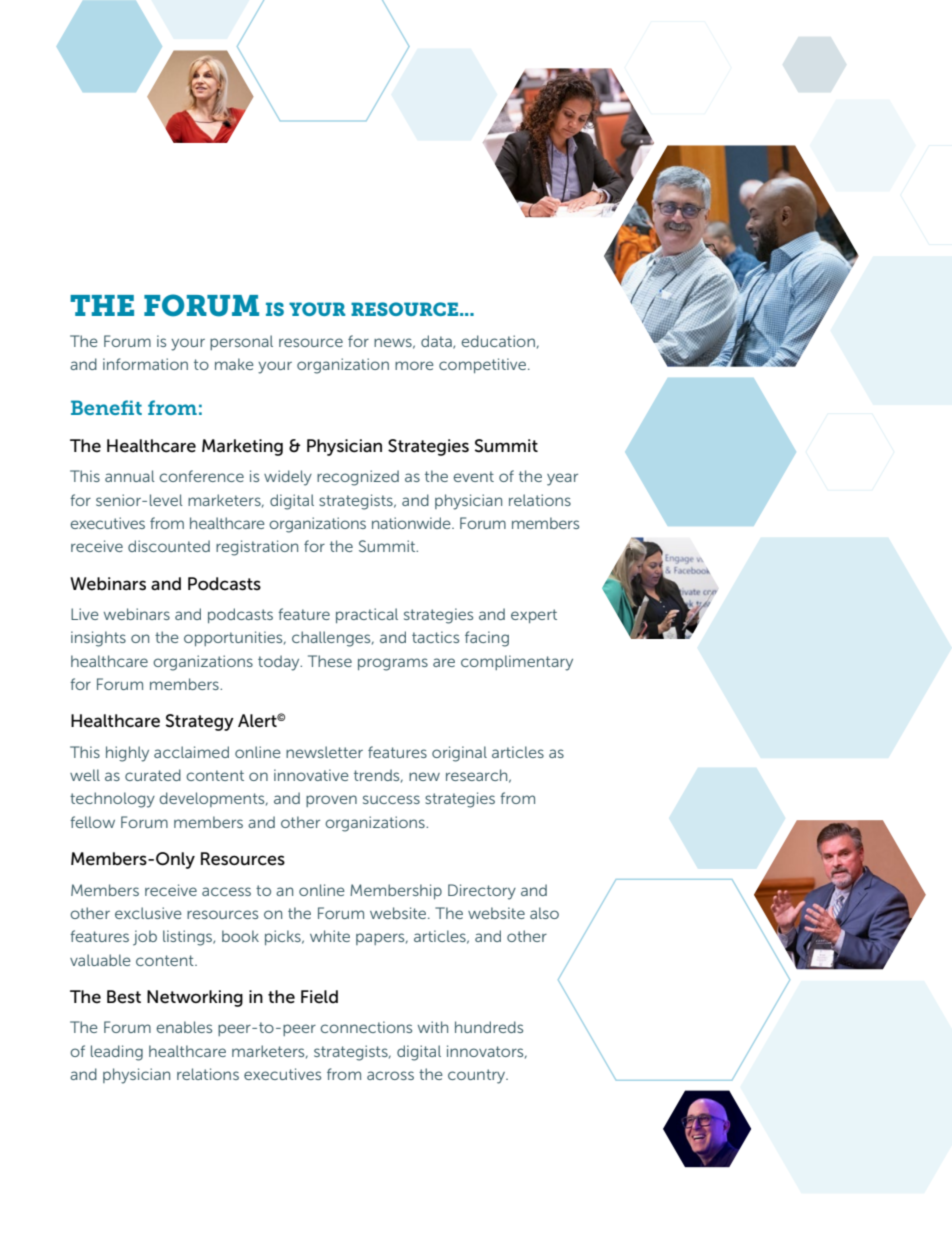 The width and height of the document is (952, 1233). What do you see at coordinates (484, 365) in the document?
I see `competitive` at bounding box center [484, 365].
